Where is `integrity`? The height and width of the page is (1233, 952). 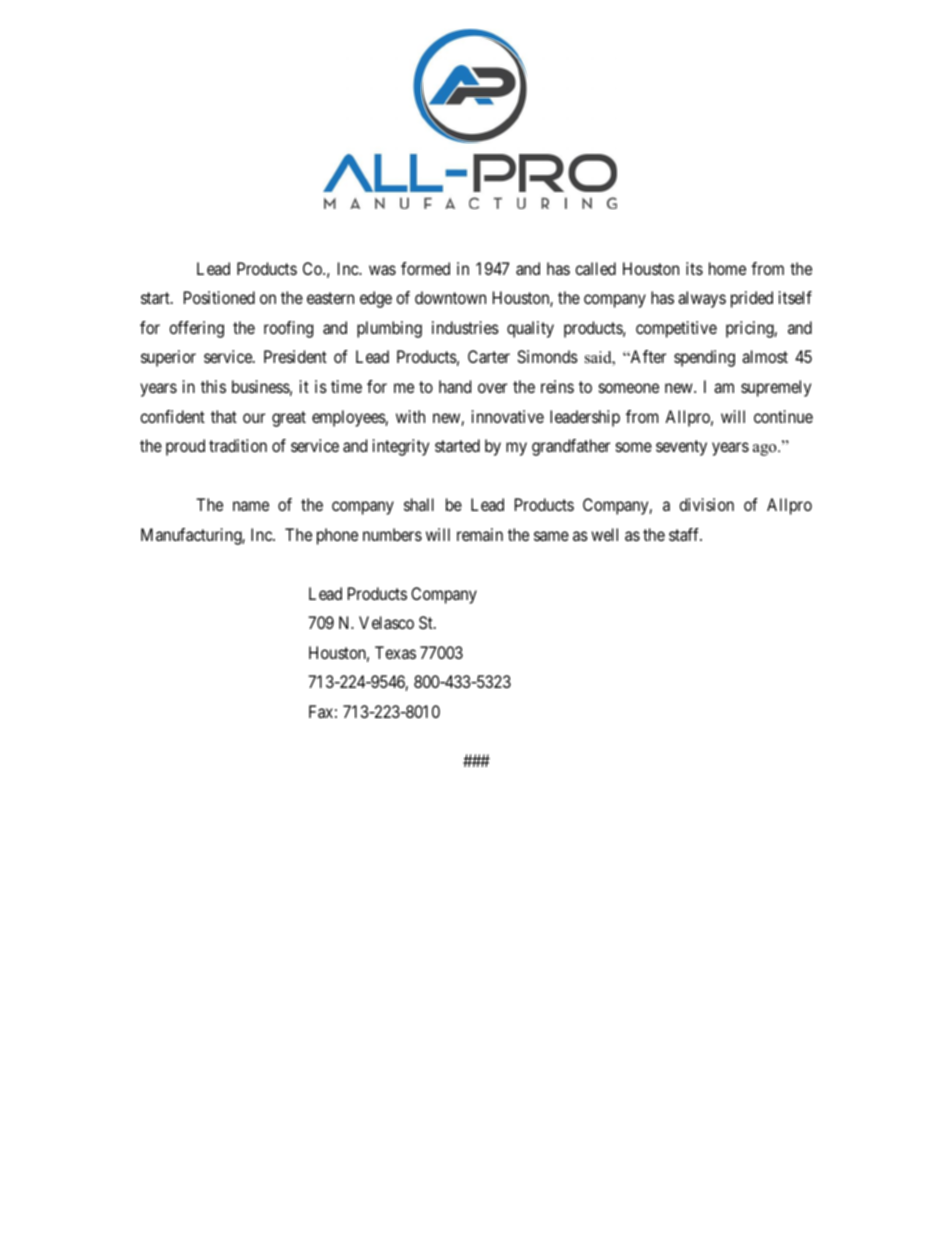
integrity is located at coordinates (401, 447).
